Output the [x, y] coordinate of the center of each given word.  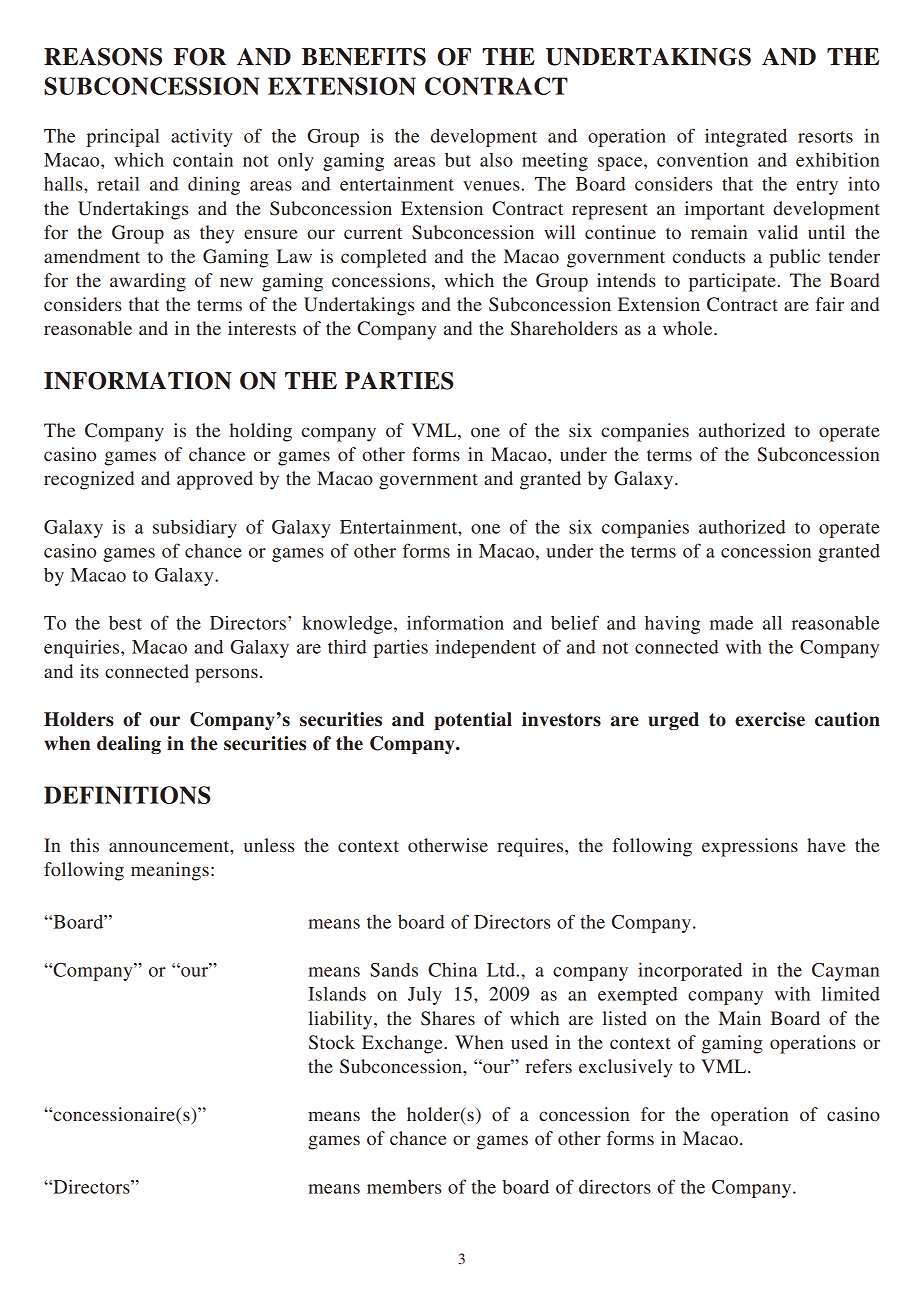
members [404, 1187]
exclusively [625, 1068]
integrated [746, 138]
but [458, 160]
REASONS [103, 57]
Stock [332, 1042]
